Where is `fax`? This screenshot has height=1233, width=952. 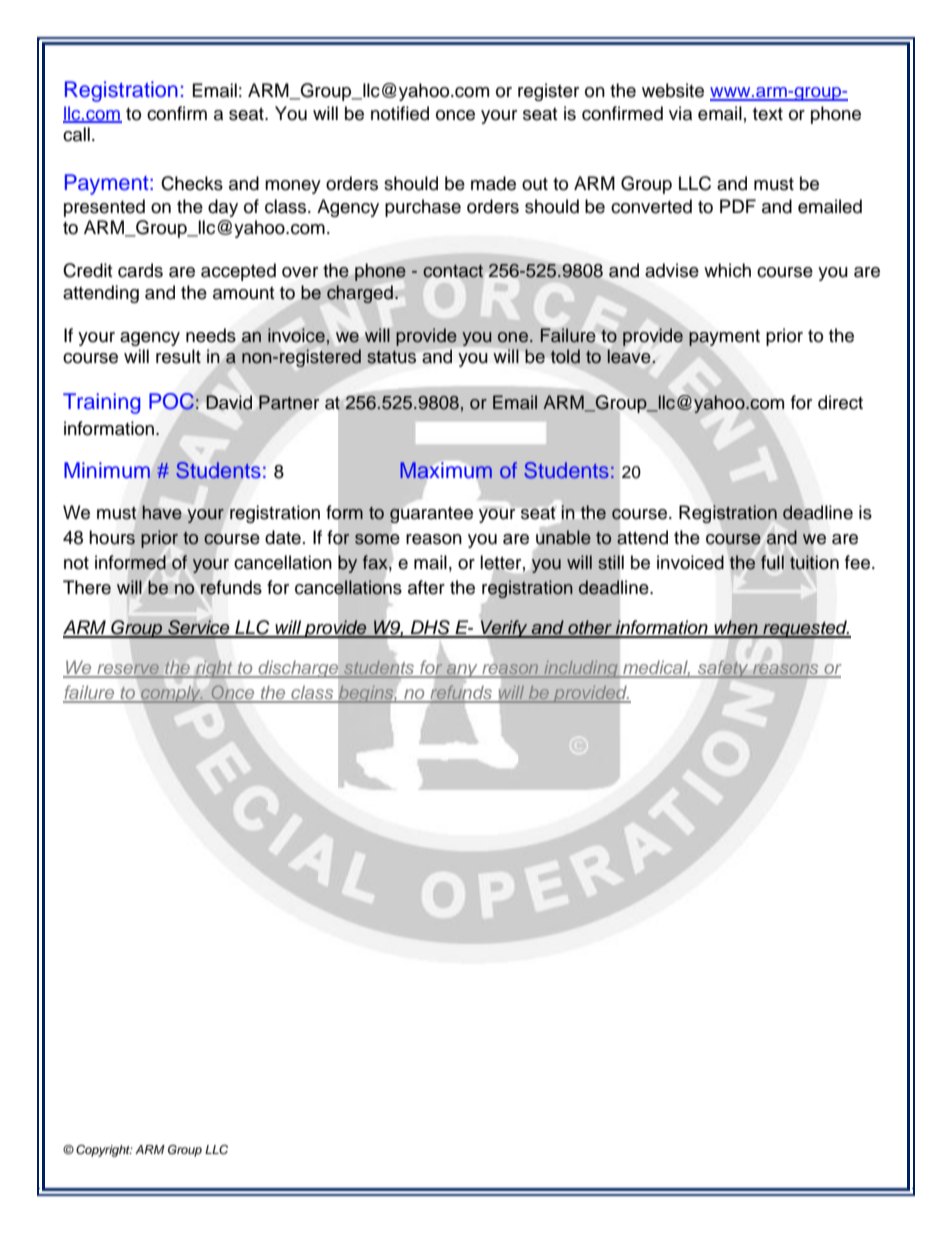
fax is located at coordinates (376, 563).
